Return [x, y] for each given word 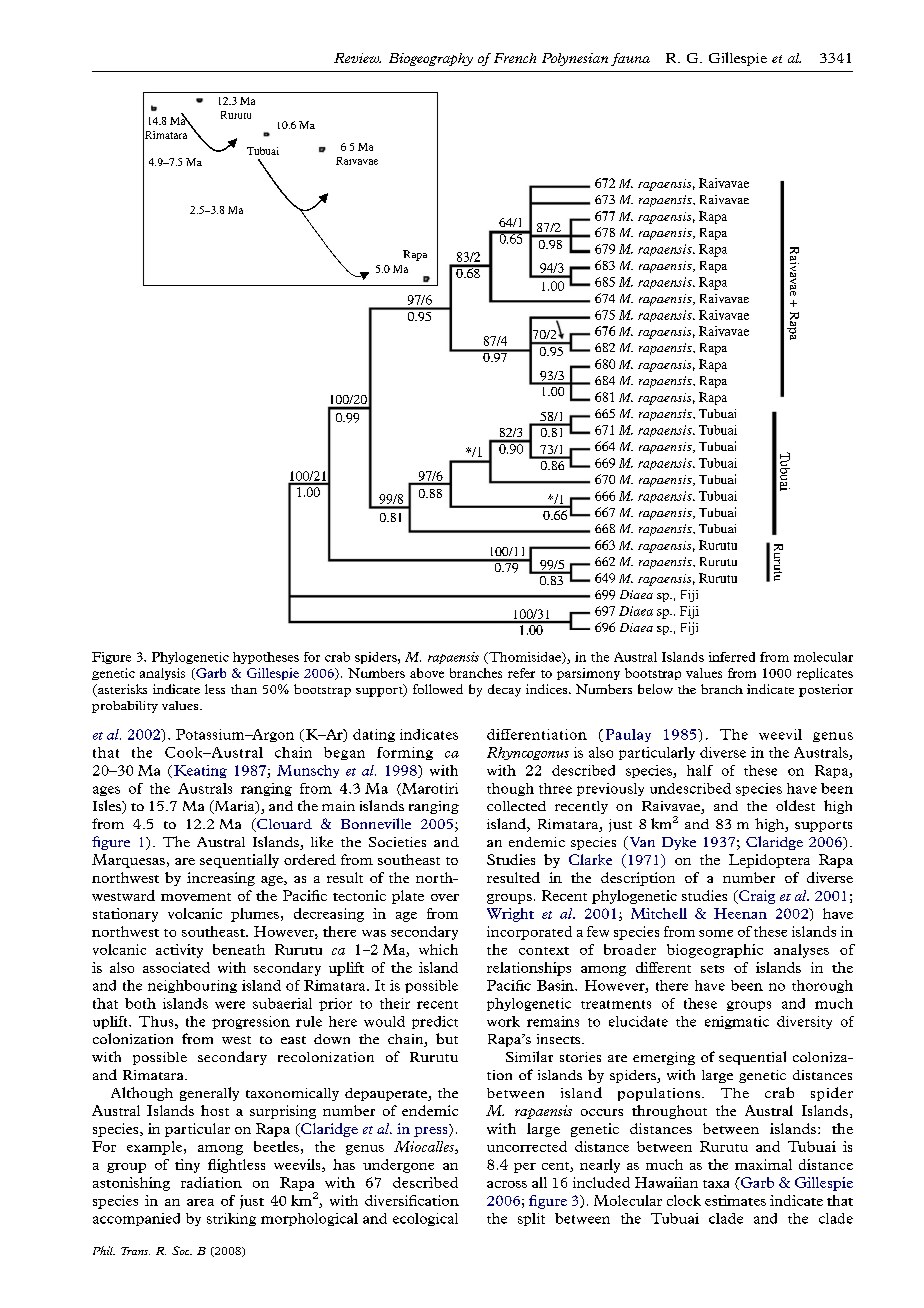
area [200, 1202]
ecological [425, 1219]
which [438, 949]
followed [438, 689]
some [716, 933]
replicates [825, 674]
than [244, 689]
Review [357, 58]
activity [179, 951]
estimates [735, 1200]
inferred [732, 657]
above [427, 673]
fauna [630, 59]
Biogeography [431, 59]
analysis [162, 674]
